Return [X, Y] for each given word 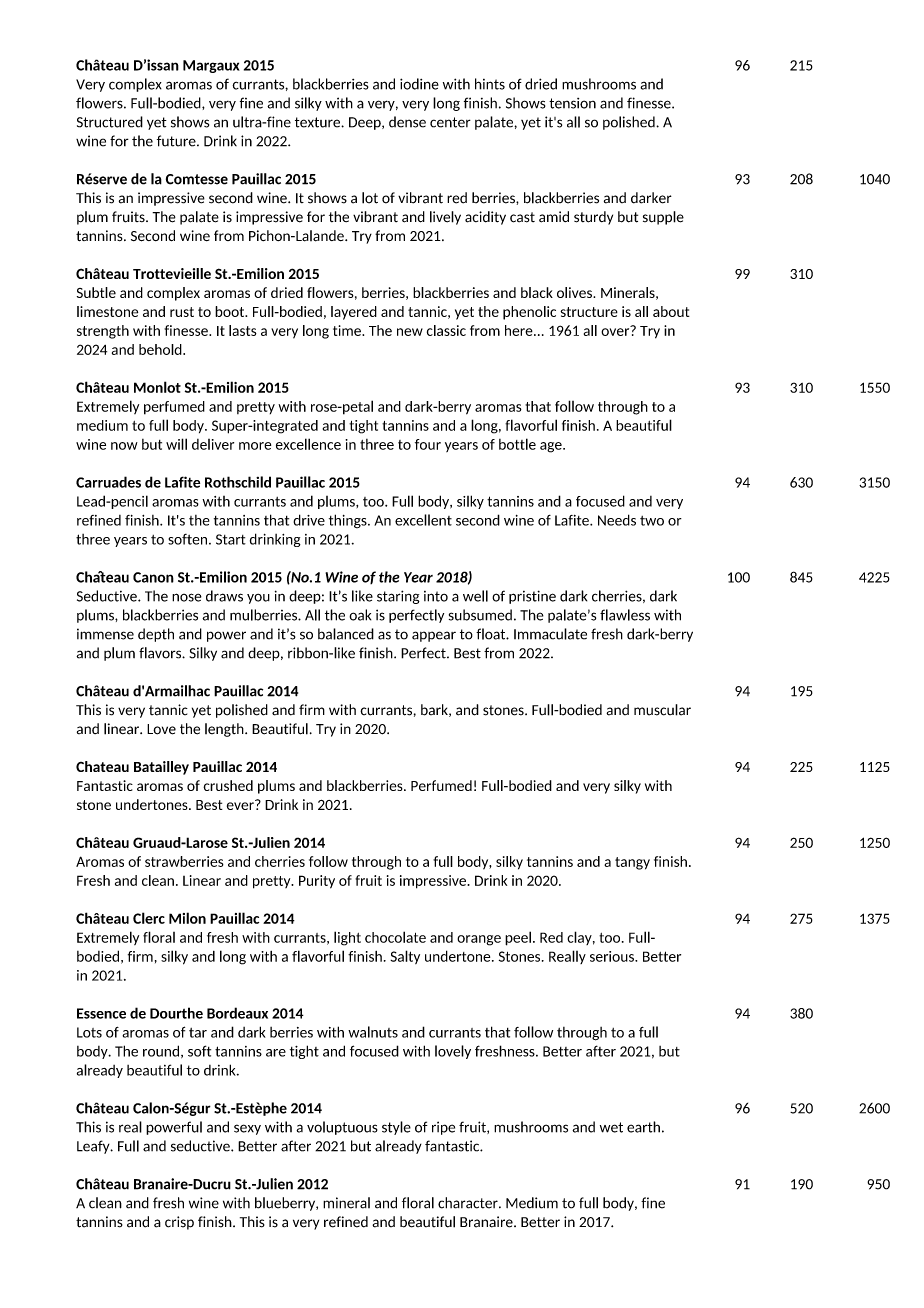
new [410, 332]
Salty [405, 957]
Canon [153, 577]
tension [572, 103]
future [177, 141]
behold [161, 349]
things [349, 521]
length [225, 730]
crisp [179, 1223]
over [616, 331]
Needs [617, 520]
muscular [662, 710]
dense [407, 122]
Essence [101, 1013]
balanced [346, 634]
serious [613, 956]
